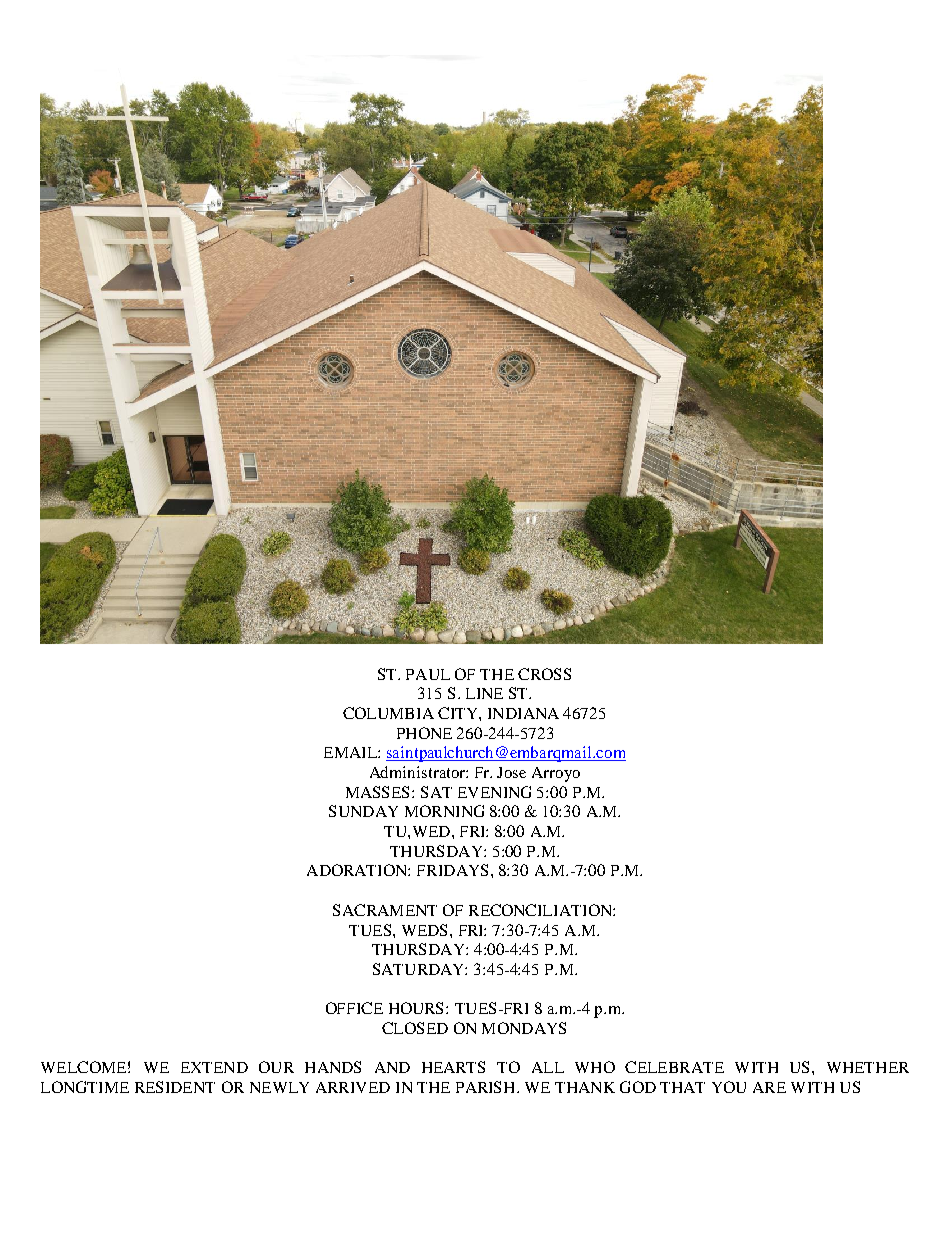 Image resolution: width=952 pixels, height=1233 pixels. I want to click on HEARTS, so click(453, 1067).
